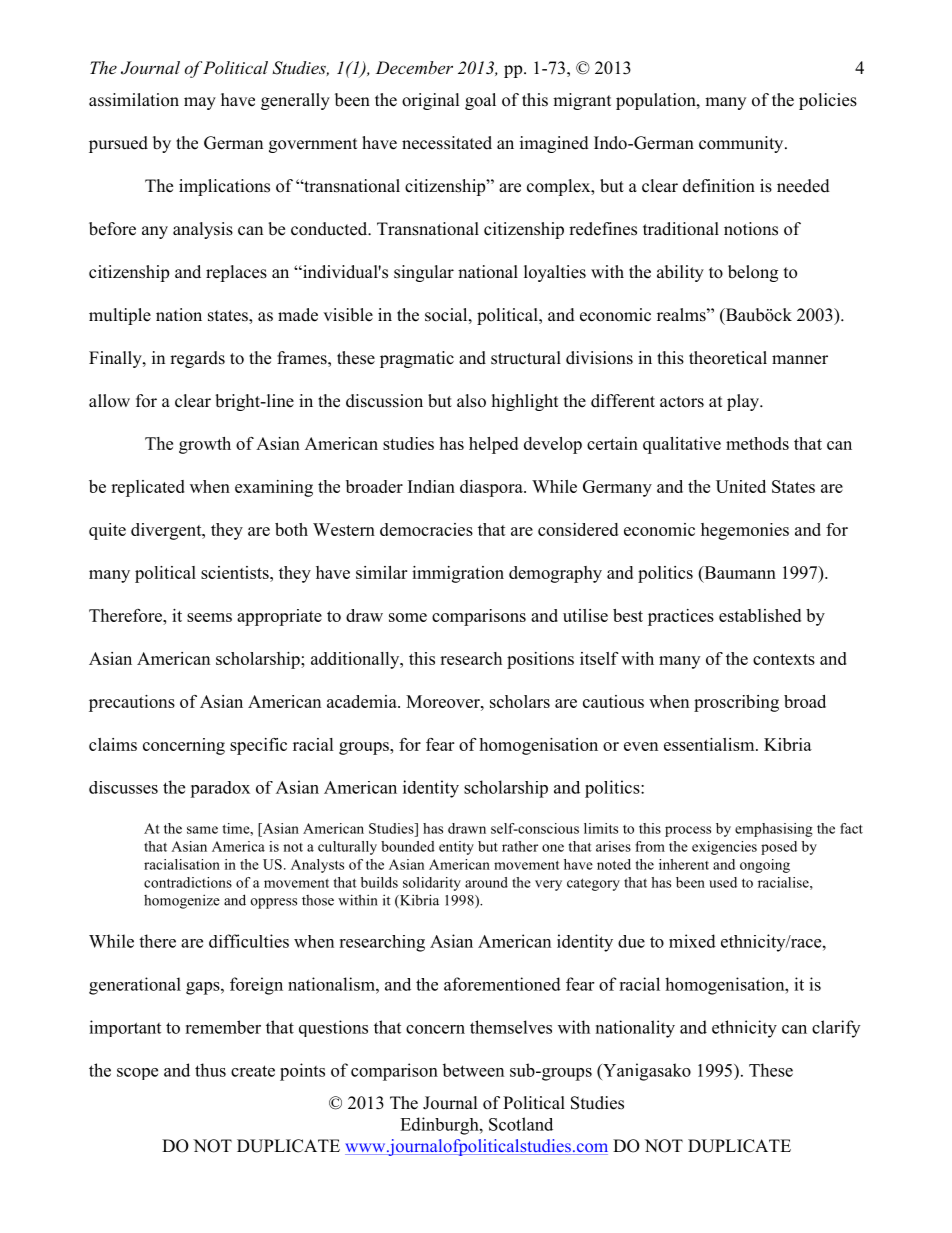 Image resolution: width=952 pixels, height=1233 pixels. What do you see at coordinates (200, 103) in the screenshot?
I see `may` at bounding box center [200, 103].
